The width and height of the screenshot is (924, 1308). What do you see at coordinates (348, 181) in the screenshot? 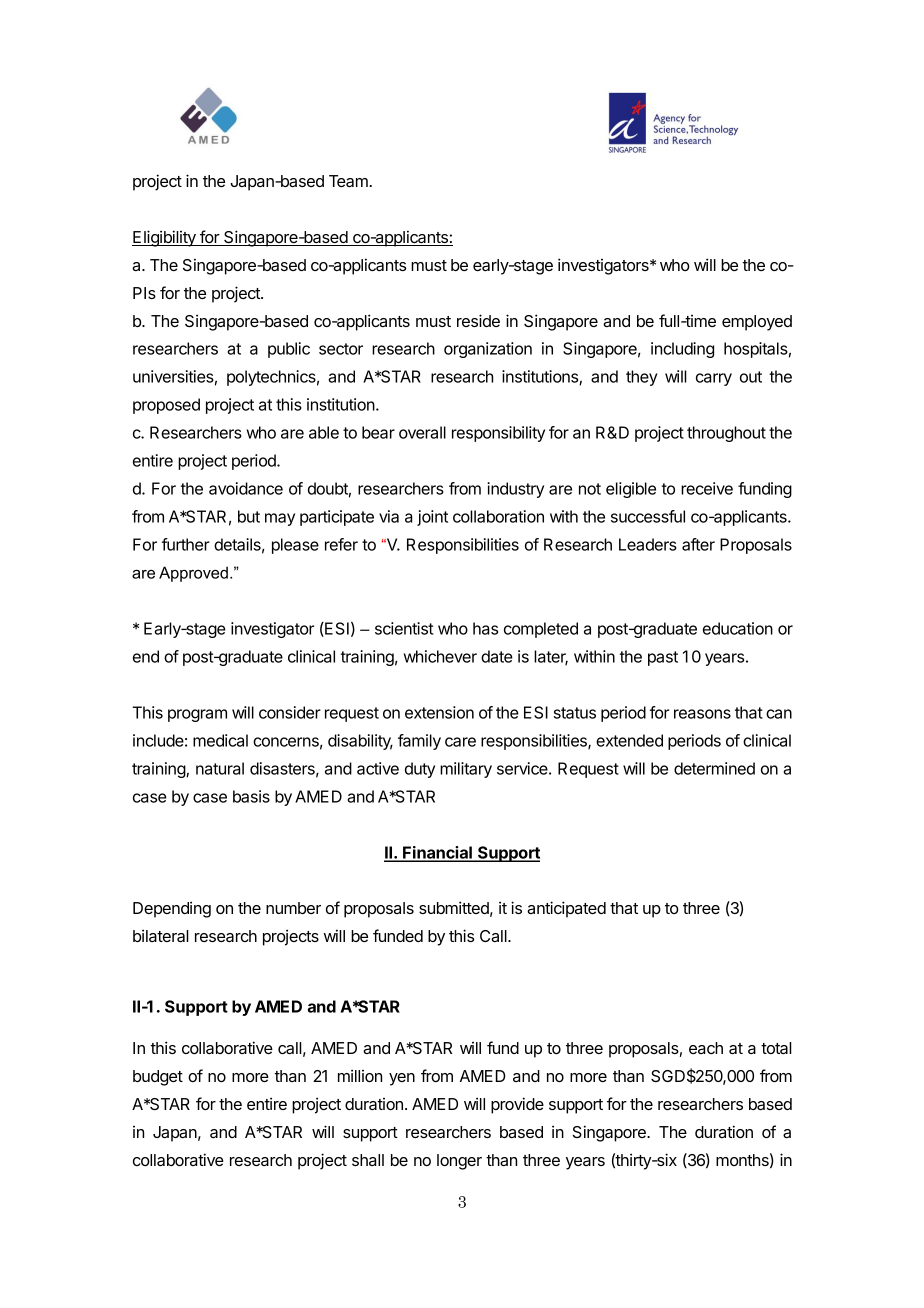
I see `Team` at bounding box center [348, 181].
